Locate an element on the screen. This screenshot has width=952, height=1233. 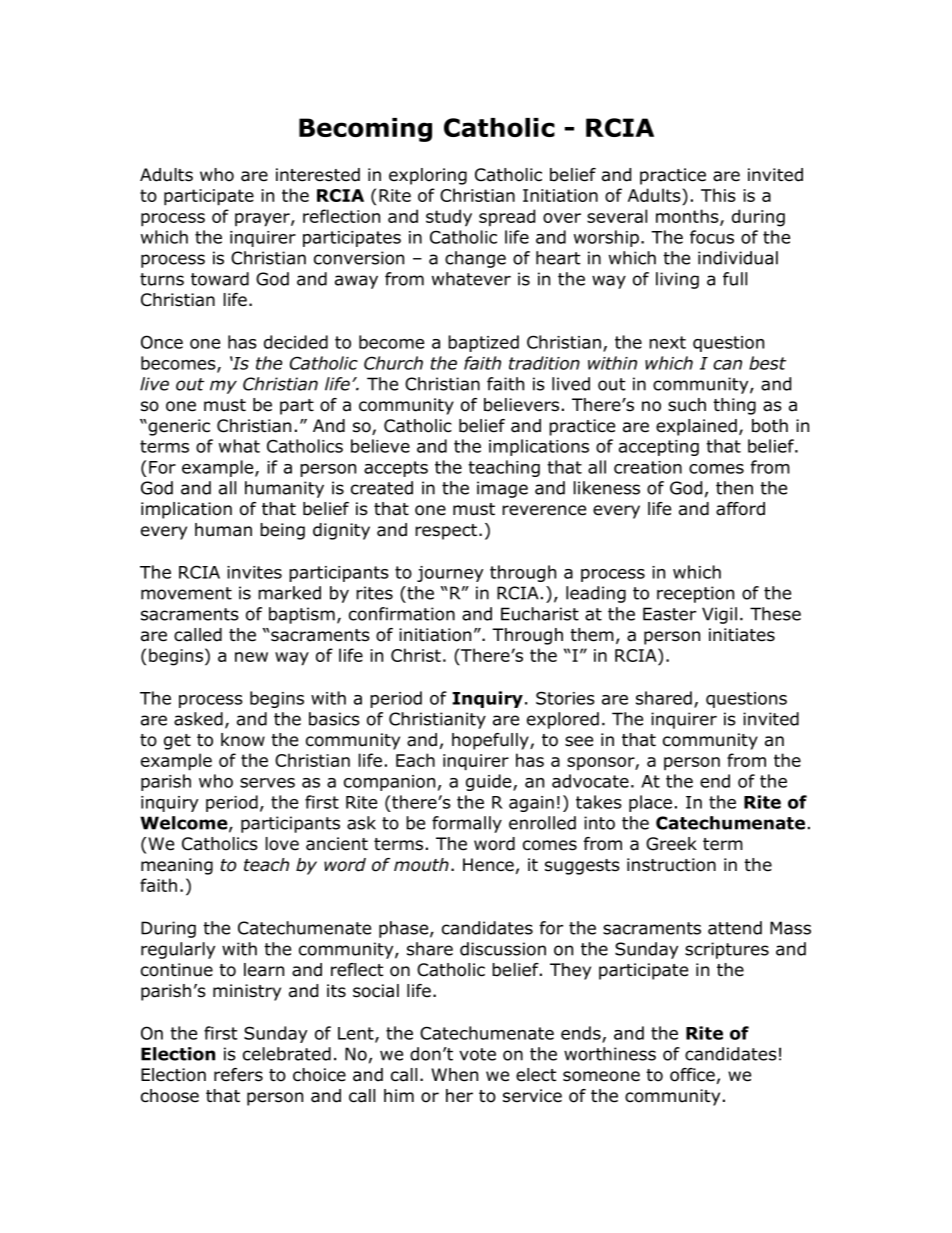
exploring is located at coordinates (428, 176).
